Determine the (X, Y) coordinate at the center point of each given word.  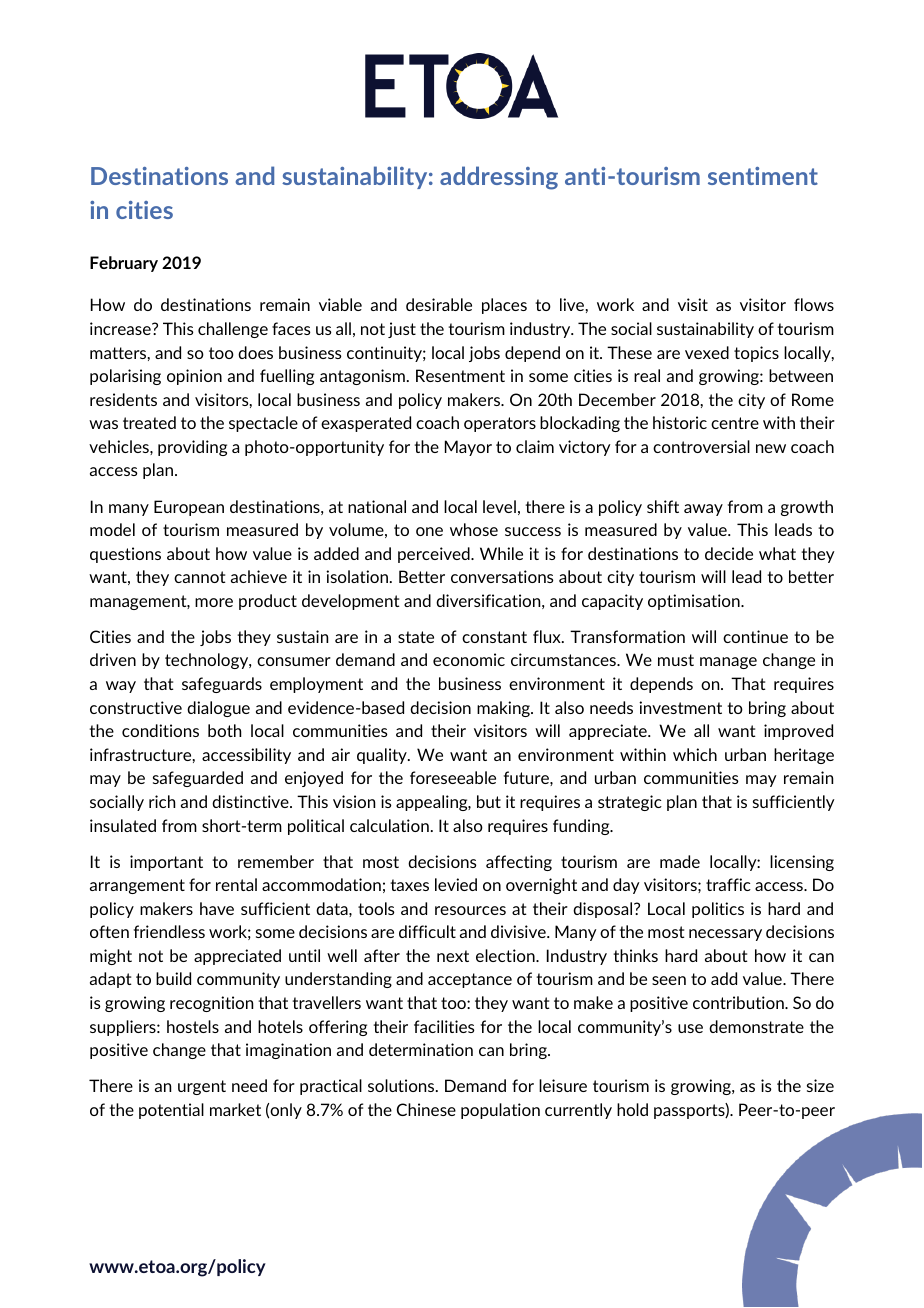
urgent (202, 1087)
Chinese (426, 1109)
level (499, 506)
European (189, 508)
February (124, 264)
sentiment (763, 176)
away (703, 510)
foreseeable (453, 777)
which (695, 754)
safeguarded (198, 779)
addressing (499, 178)
